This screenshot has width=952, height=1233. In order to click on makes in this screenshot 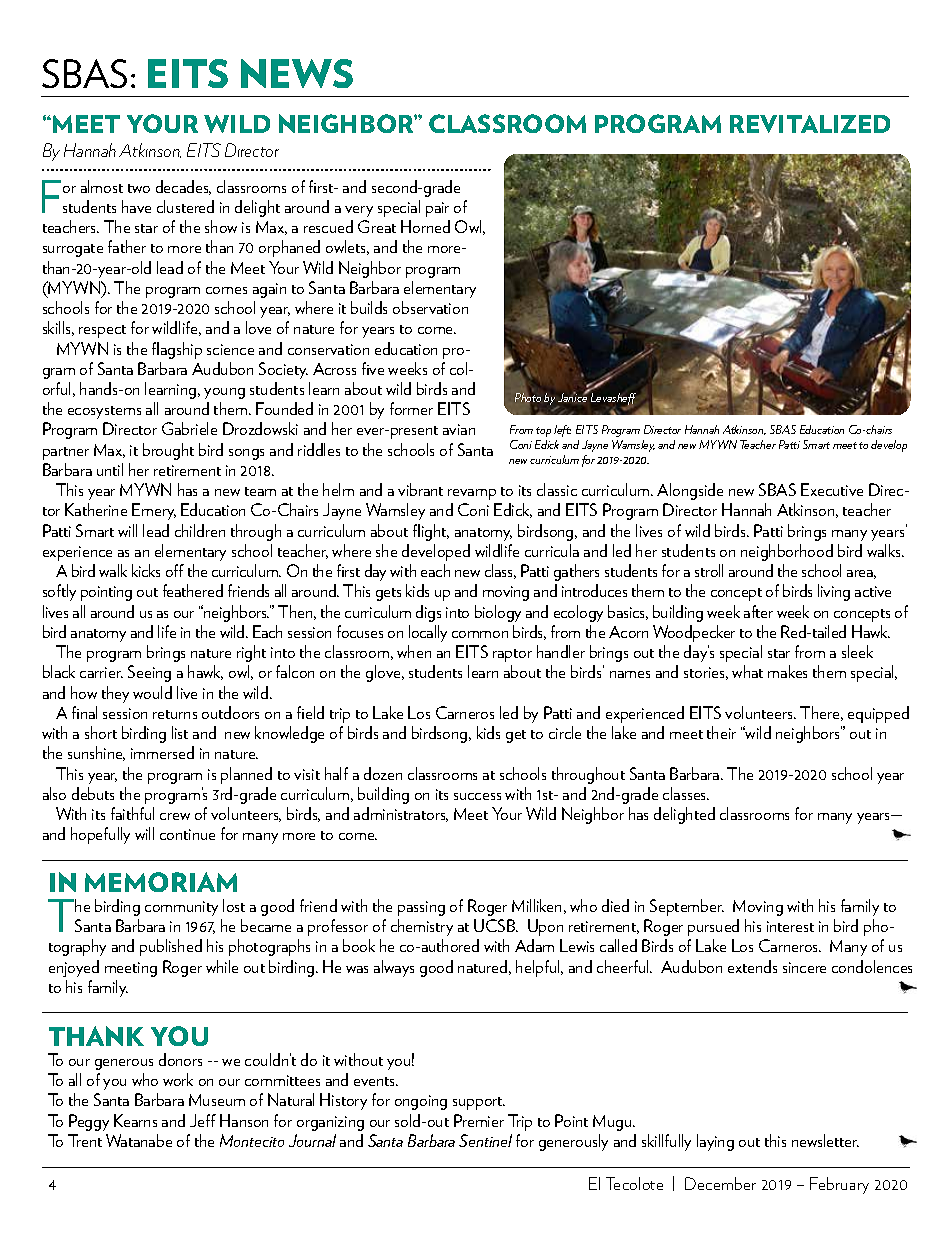, I will do `click(787, 671)`.
